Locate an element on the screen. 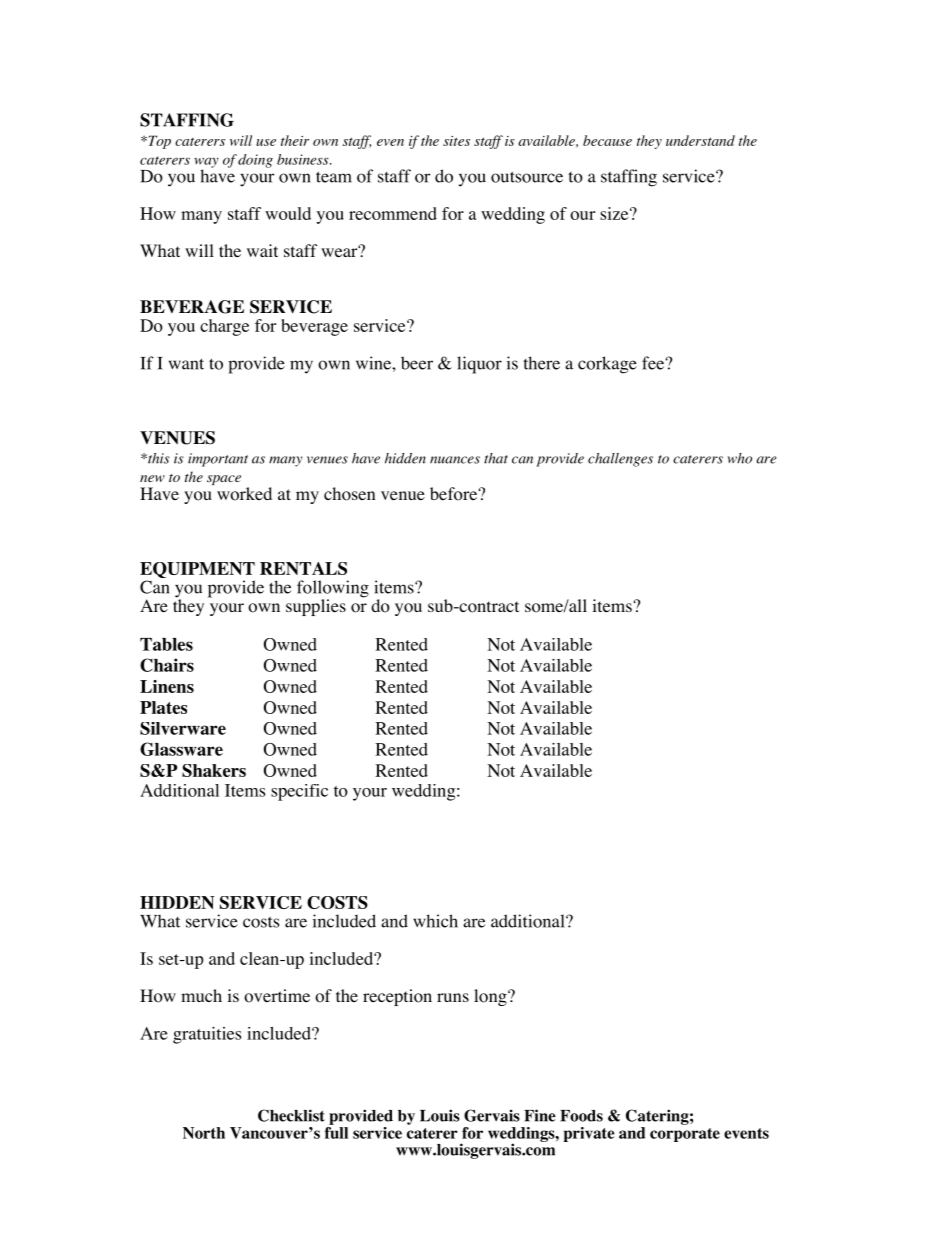 The height and width of the screenshot is (1233, 952). sites is located at coordinates (456, 141).
